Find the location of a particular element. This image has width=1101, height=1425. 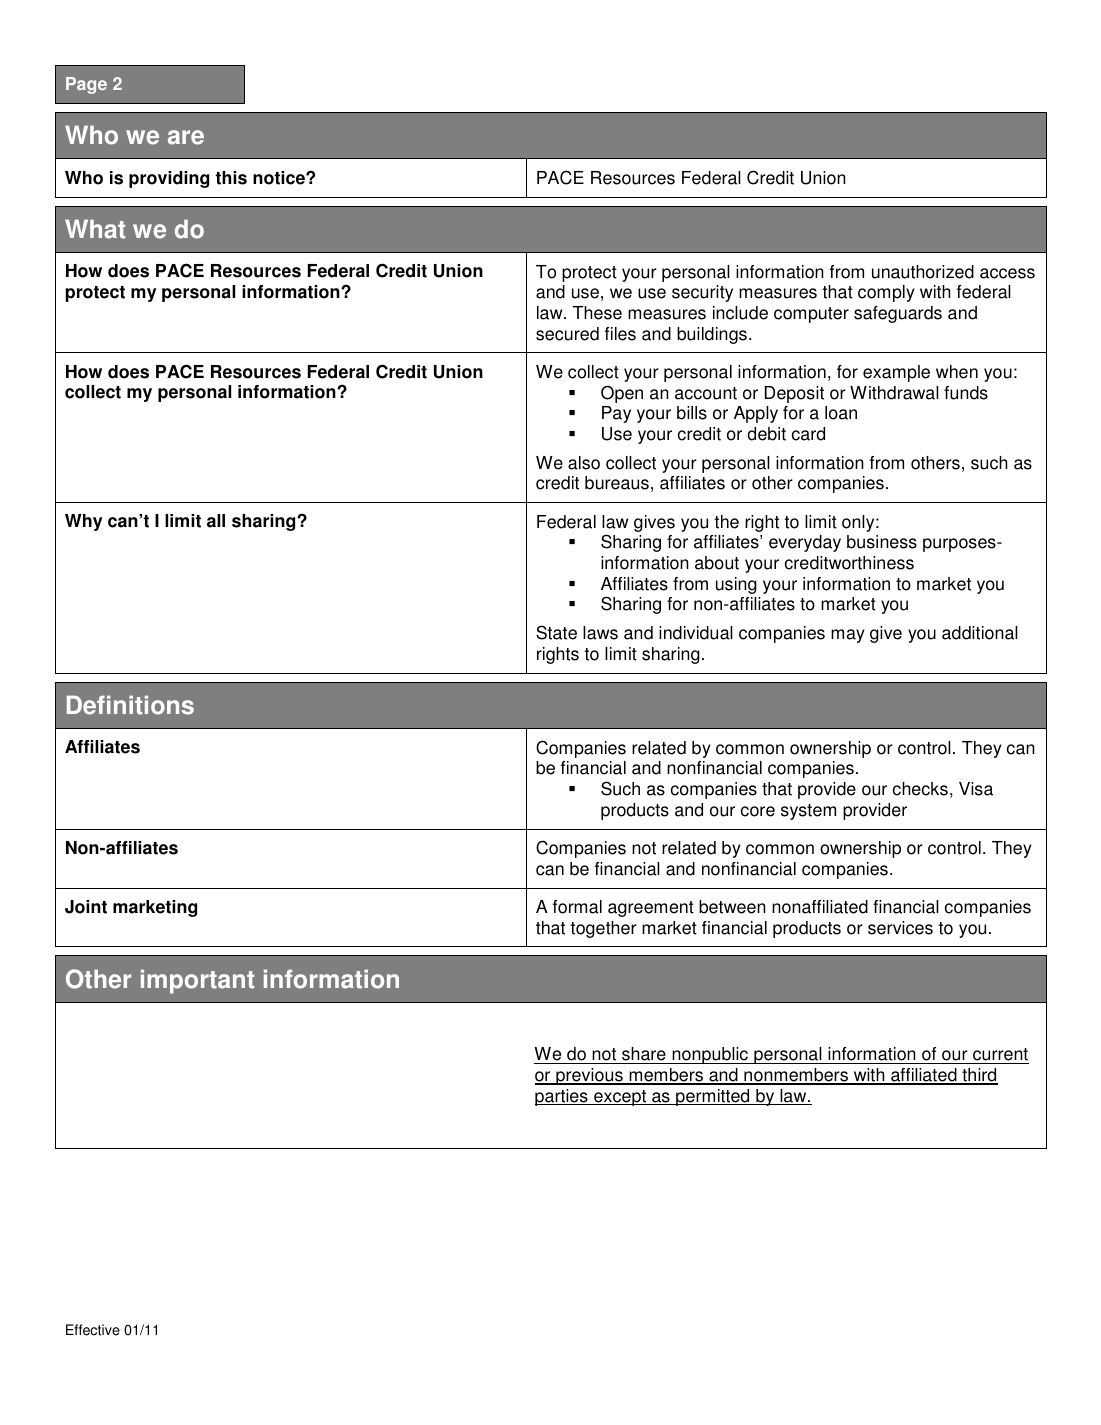

Effective is located at coordinates (93, 1330).
